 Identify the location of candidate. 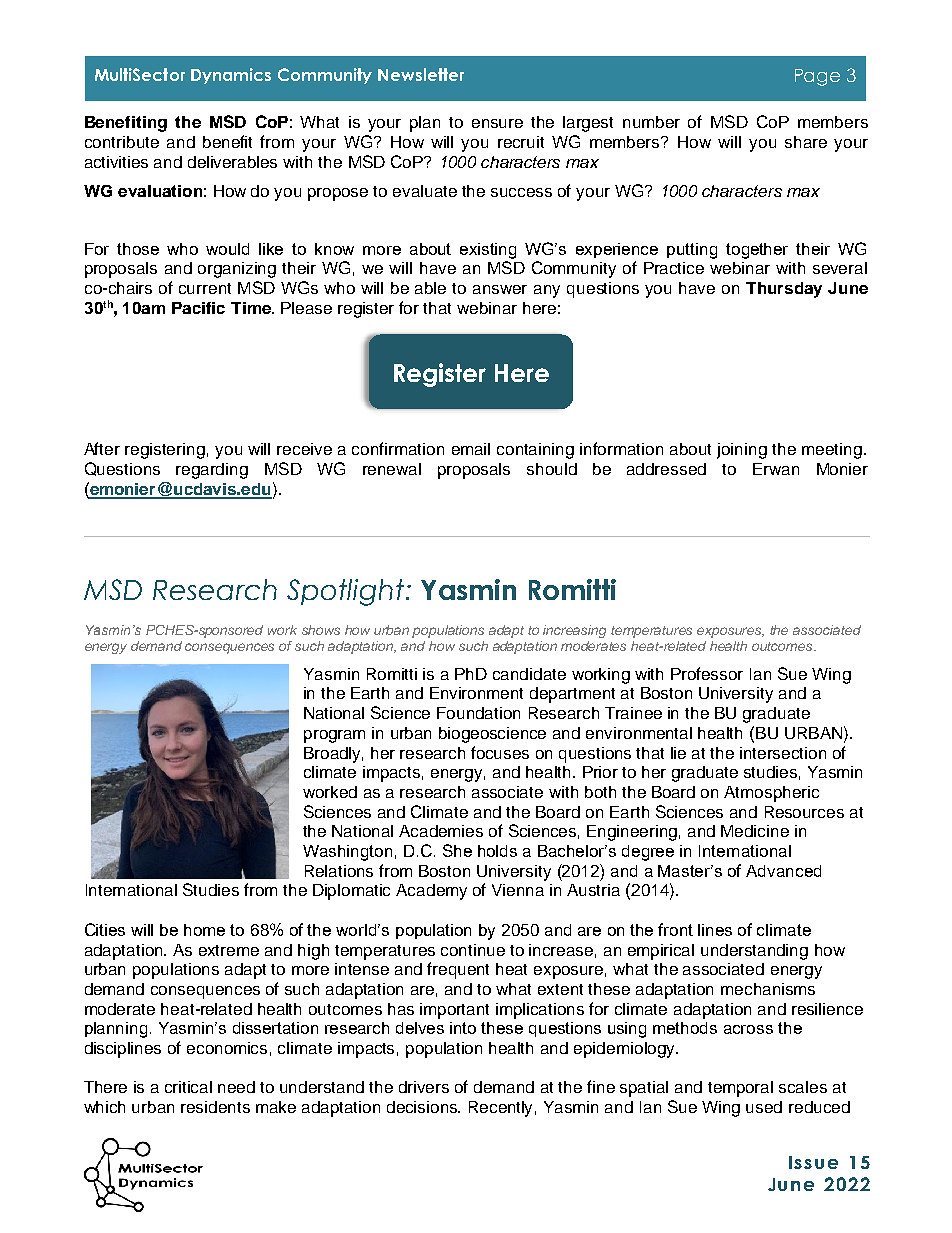
(529, 674).
